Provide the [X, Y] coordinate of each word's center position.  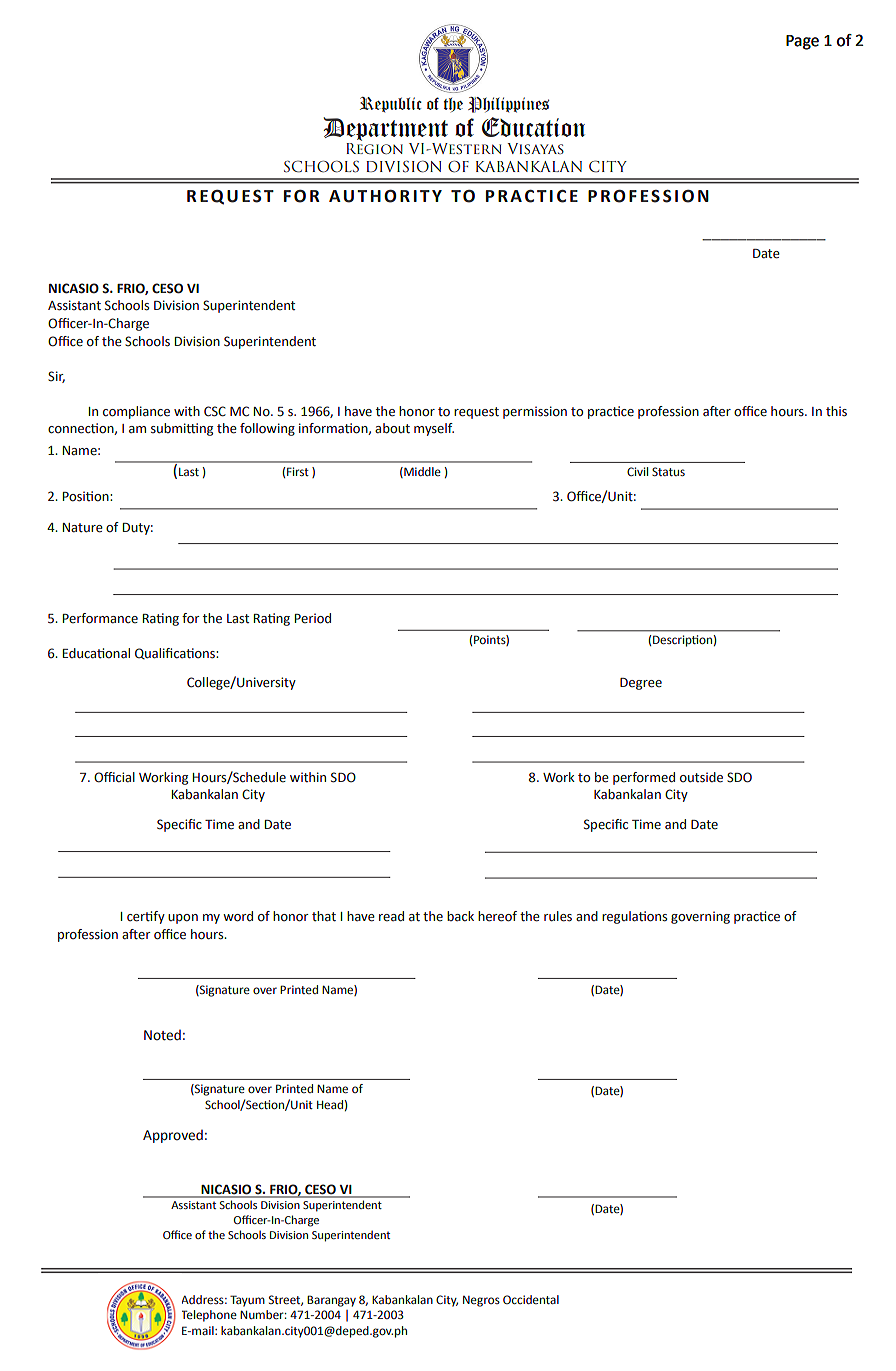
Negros [481, 1301]
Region [374, 149]
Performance [100, 618]
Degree [641, 684]
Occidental [531, 1299]
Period [313, 618]
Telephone [209, 1316]
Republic [391, 104]
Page [802, 42]
